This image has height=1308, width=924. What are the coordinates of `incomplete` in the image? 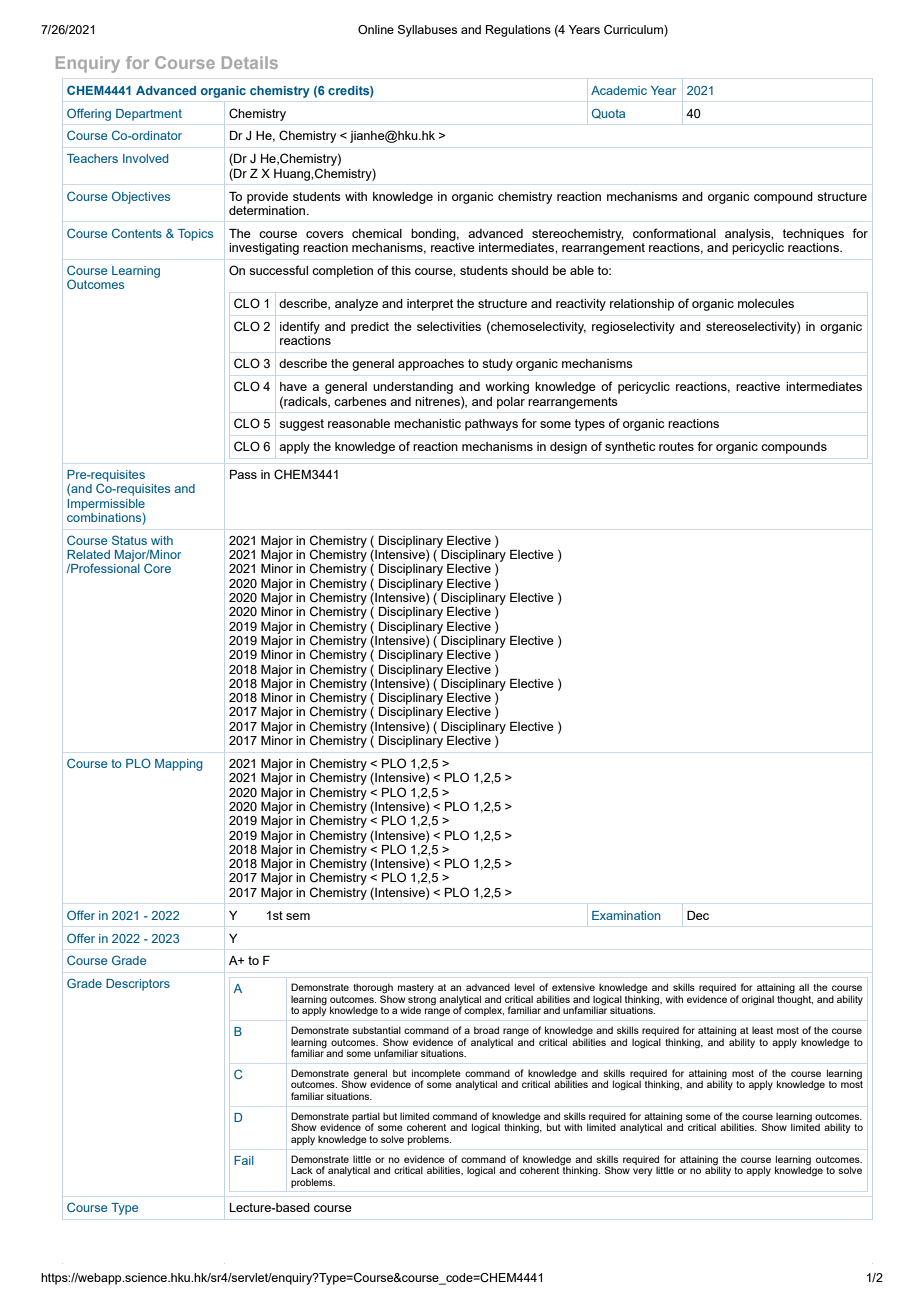 It's located at (436, 1075).
